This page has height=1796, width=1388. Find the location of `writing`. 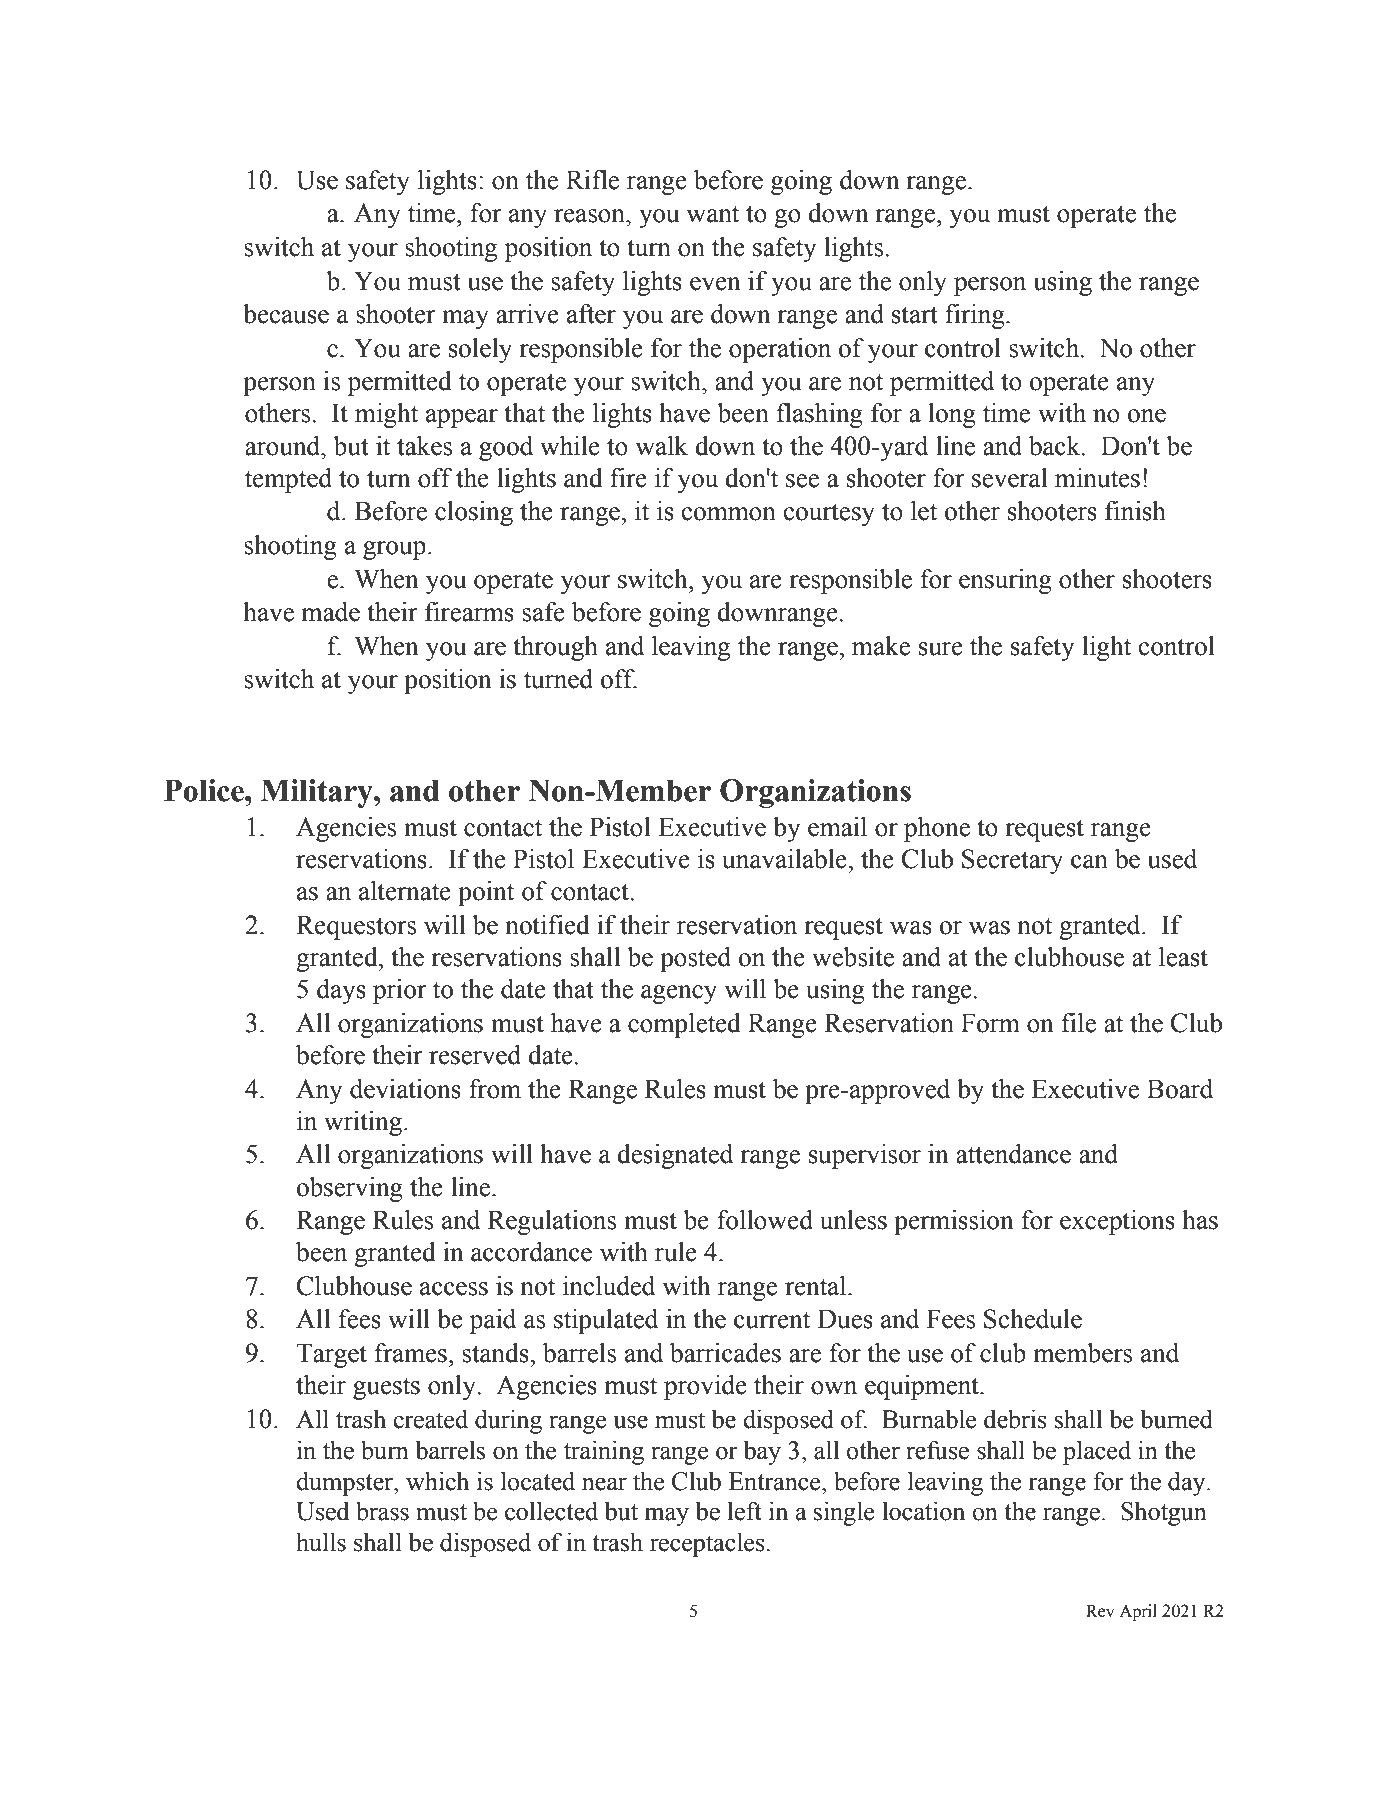

writing is located at coordinates (364, 1123).
